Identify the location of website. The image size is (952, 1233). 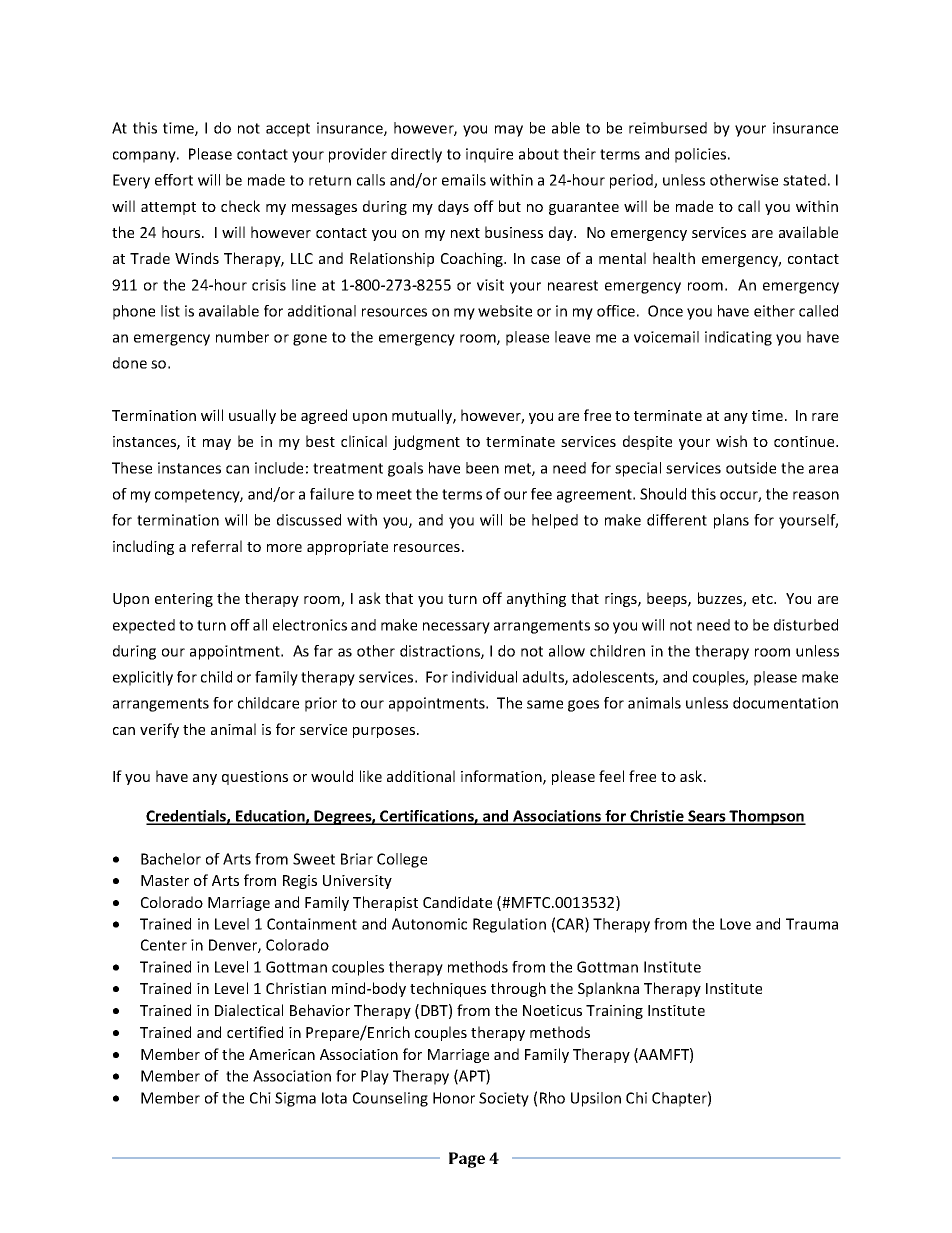
(505, 311).
